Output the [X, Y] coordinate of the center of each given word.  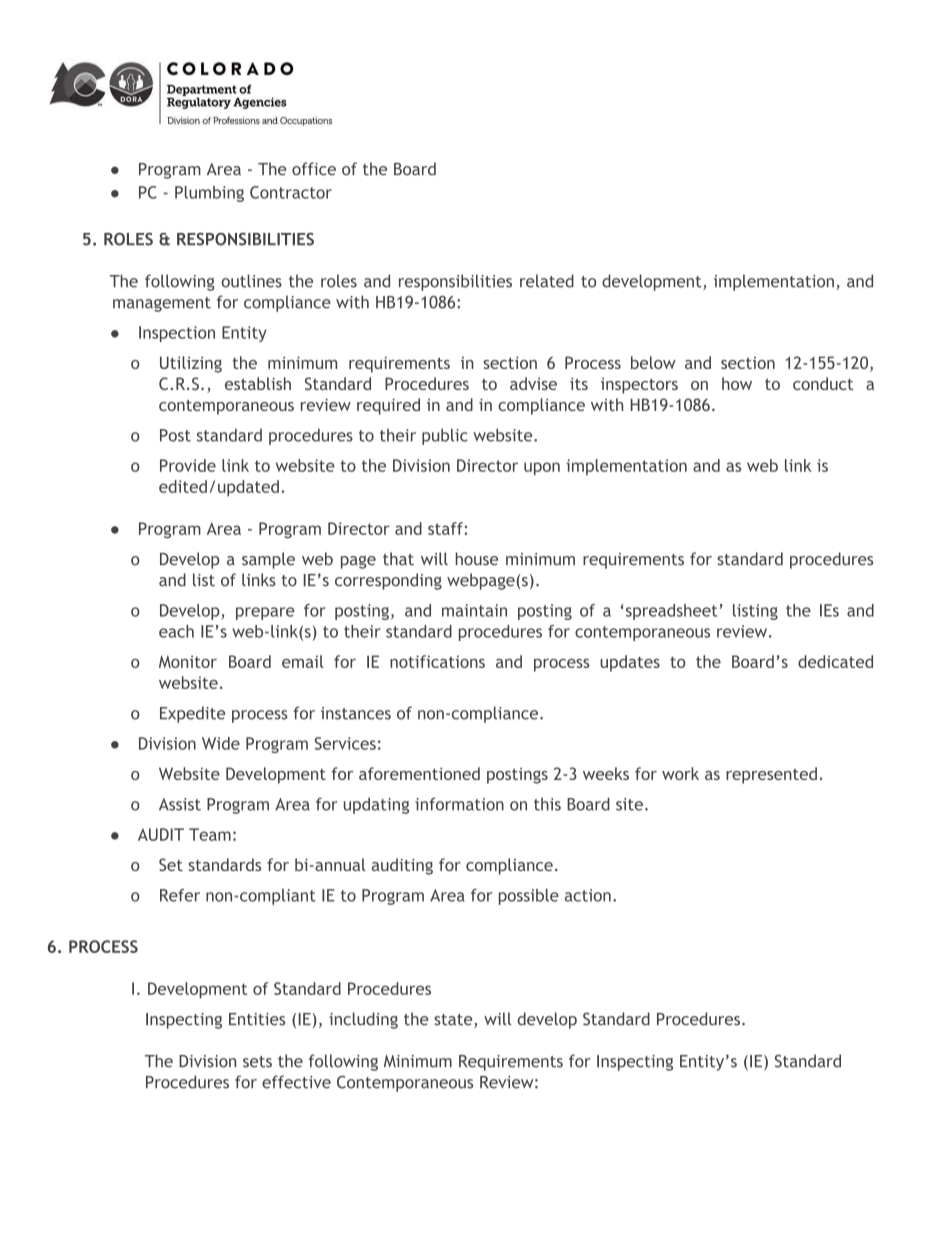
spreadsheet [670, 612]
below [653, 362]
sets [257, 1062]
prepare [265, 613]
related [547, 281]
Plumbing [209, 194]
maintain [474, 610]
